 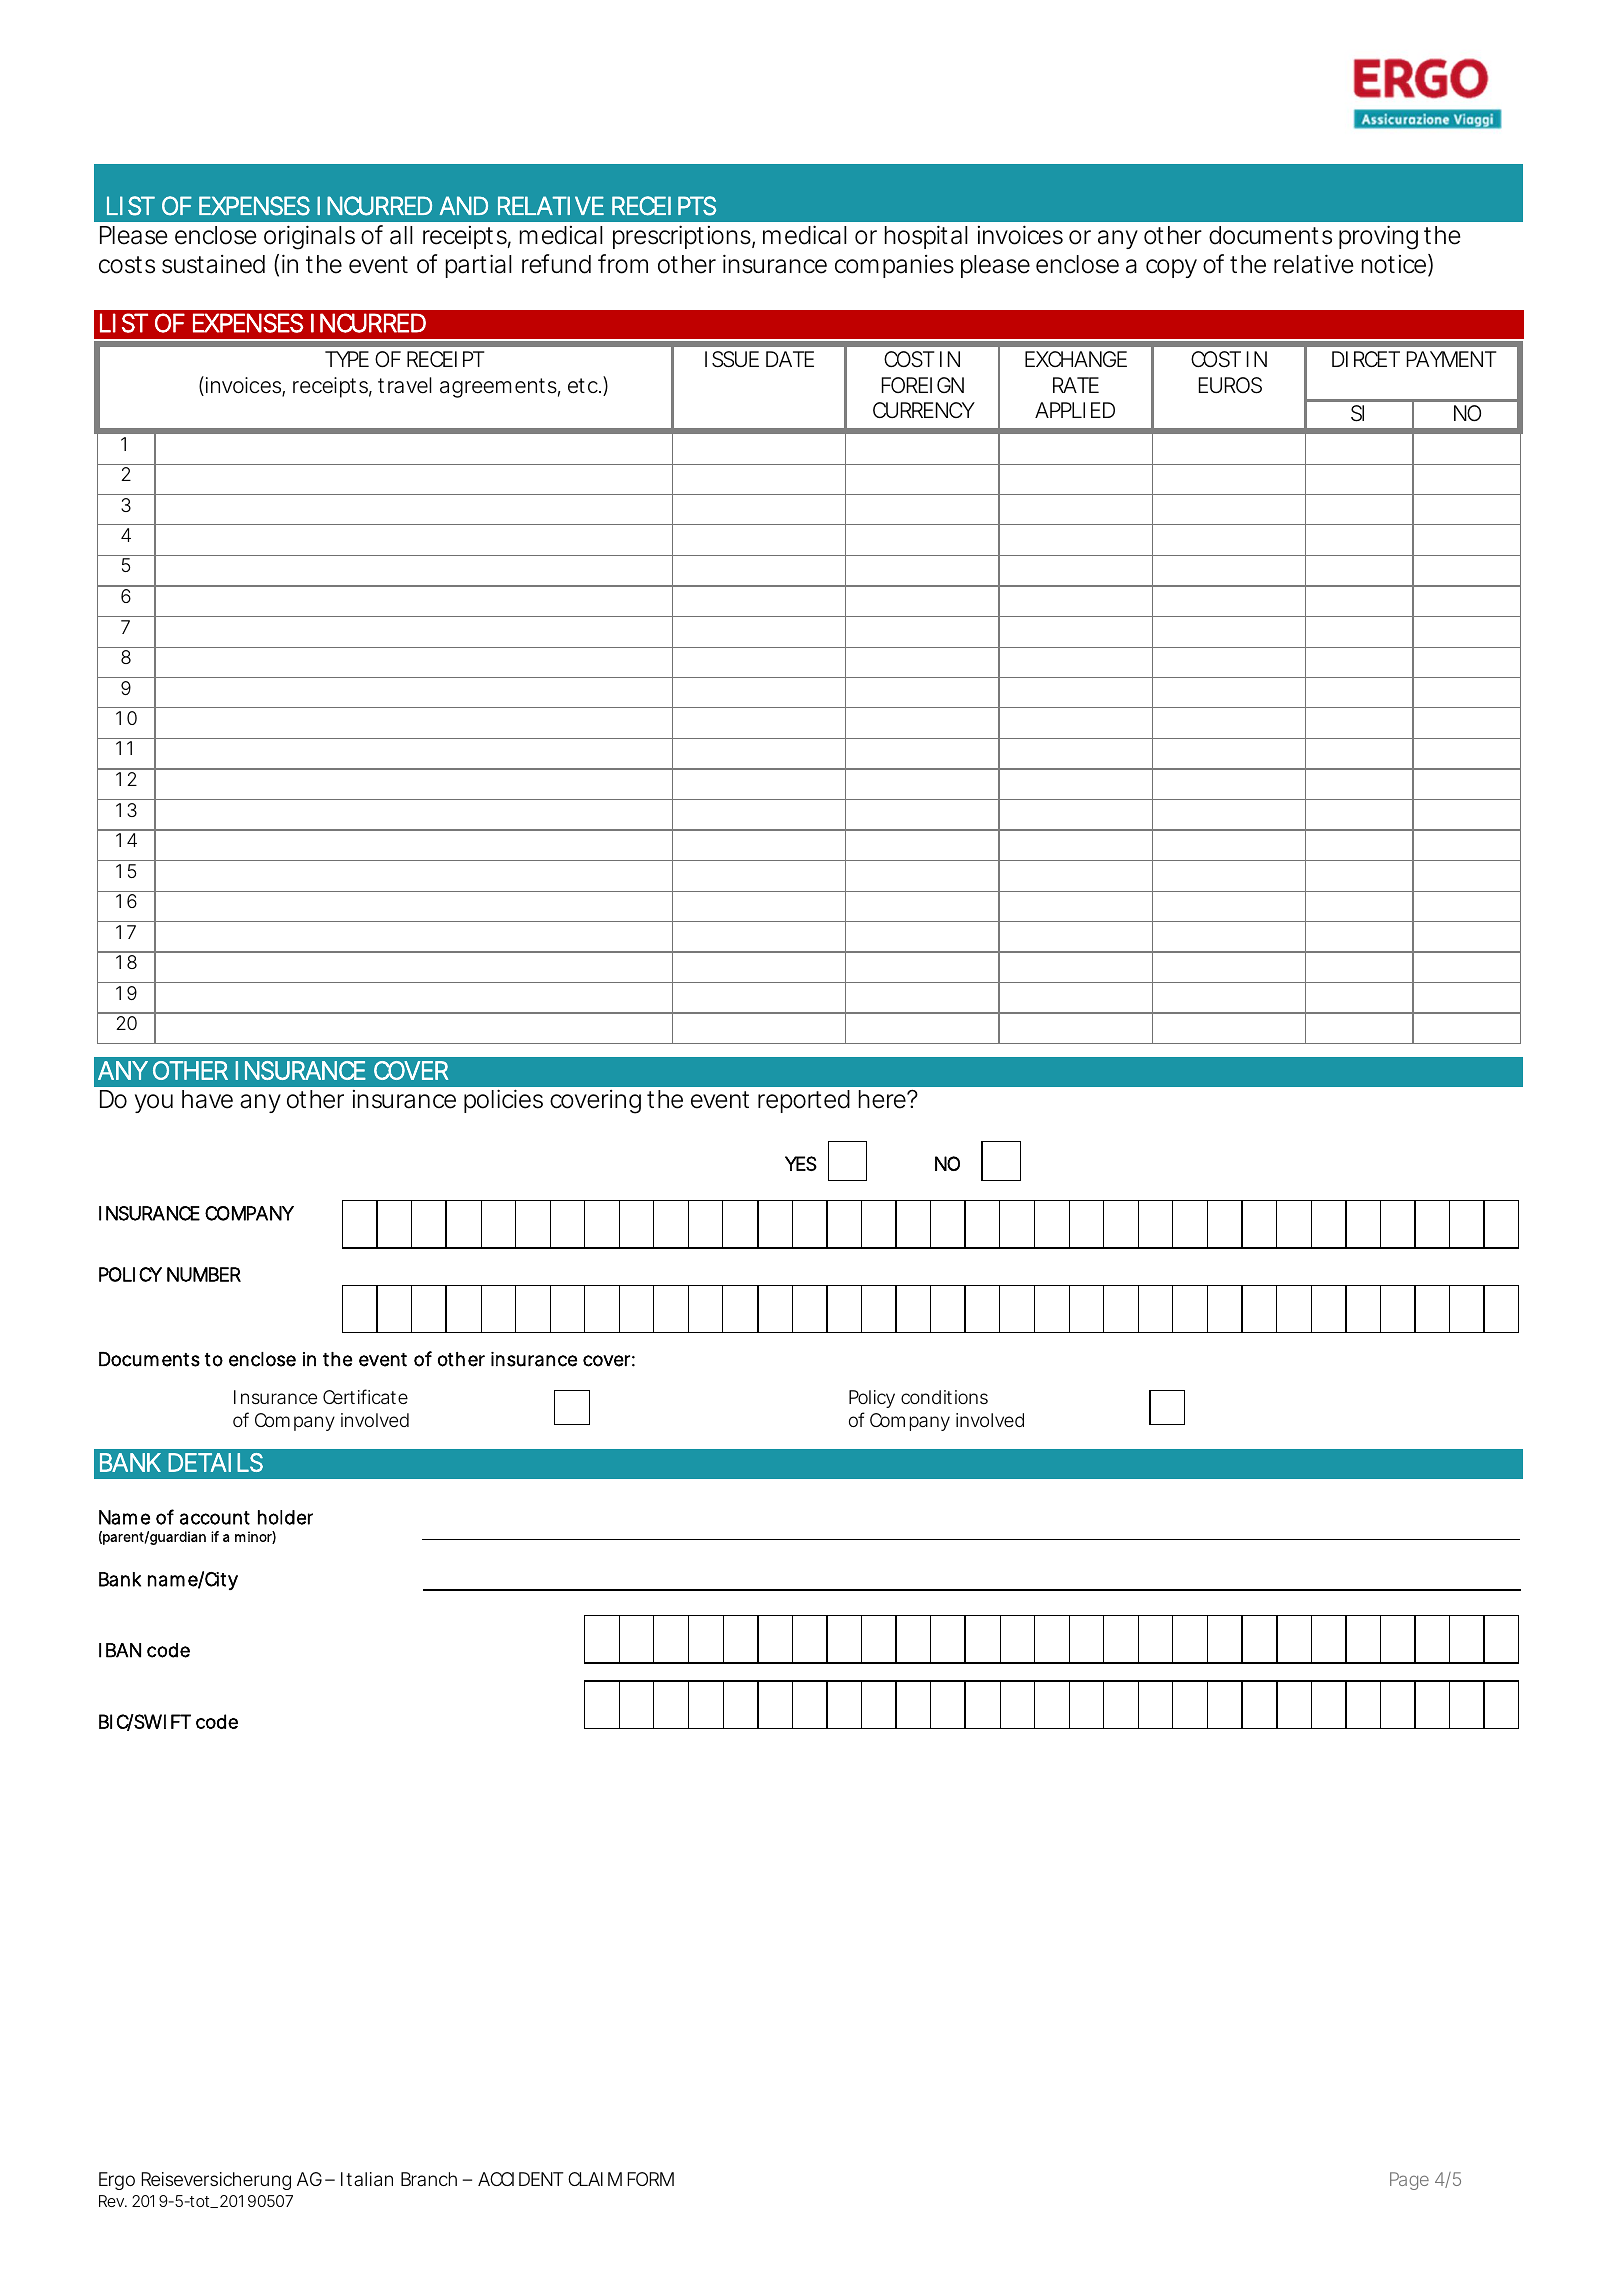 I want to click on conditions, so click(x=944, y=1397).
